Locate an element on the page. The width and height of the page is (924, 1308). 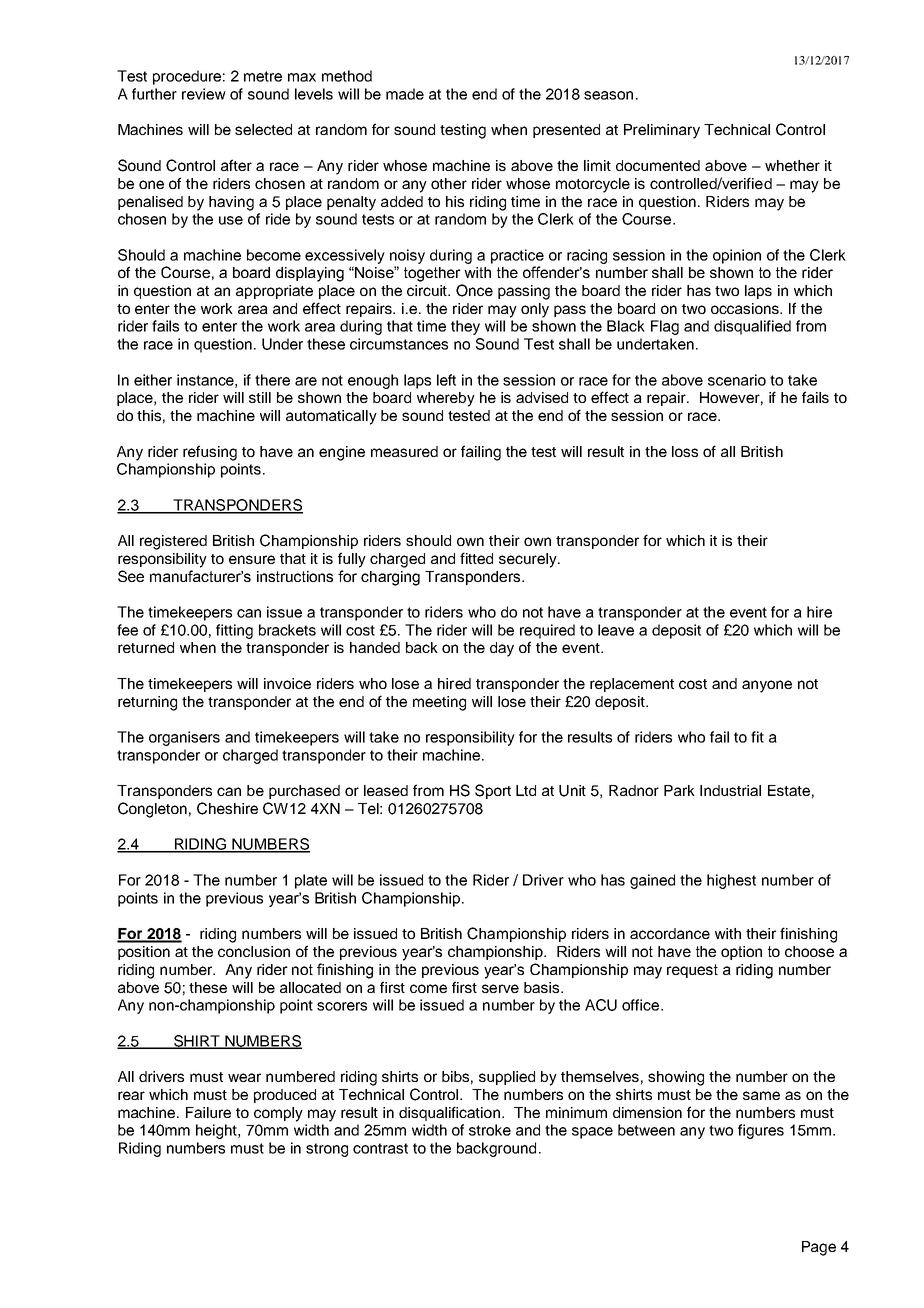
height is located at coordinates (217, 1131).
